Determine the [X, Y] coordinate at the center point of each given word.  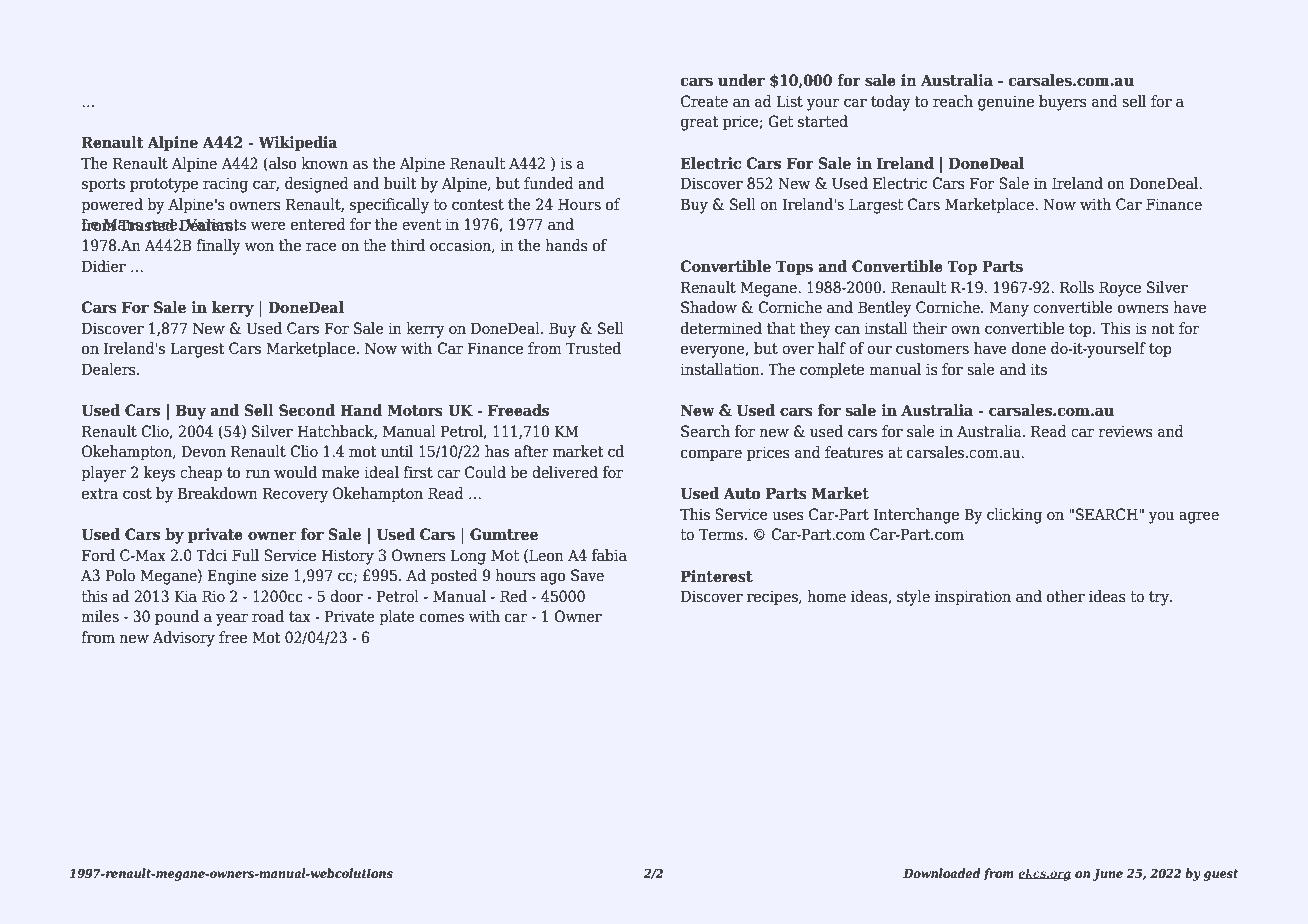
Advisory [184, 639]
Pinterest [717, 576]
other [1066, 596]
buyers [1063, 103]
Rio [213, 596]
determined [721, 328]
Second [307, 410]
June [1108, 875]
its [1038, 369]
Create [704, 101]
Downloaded [942, 873]
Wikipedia [297, 144]
